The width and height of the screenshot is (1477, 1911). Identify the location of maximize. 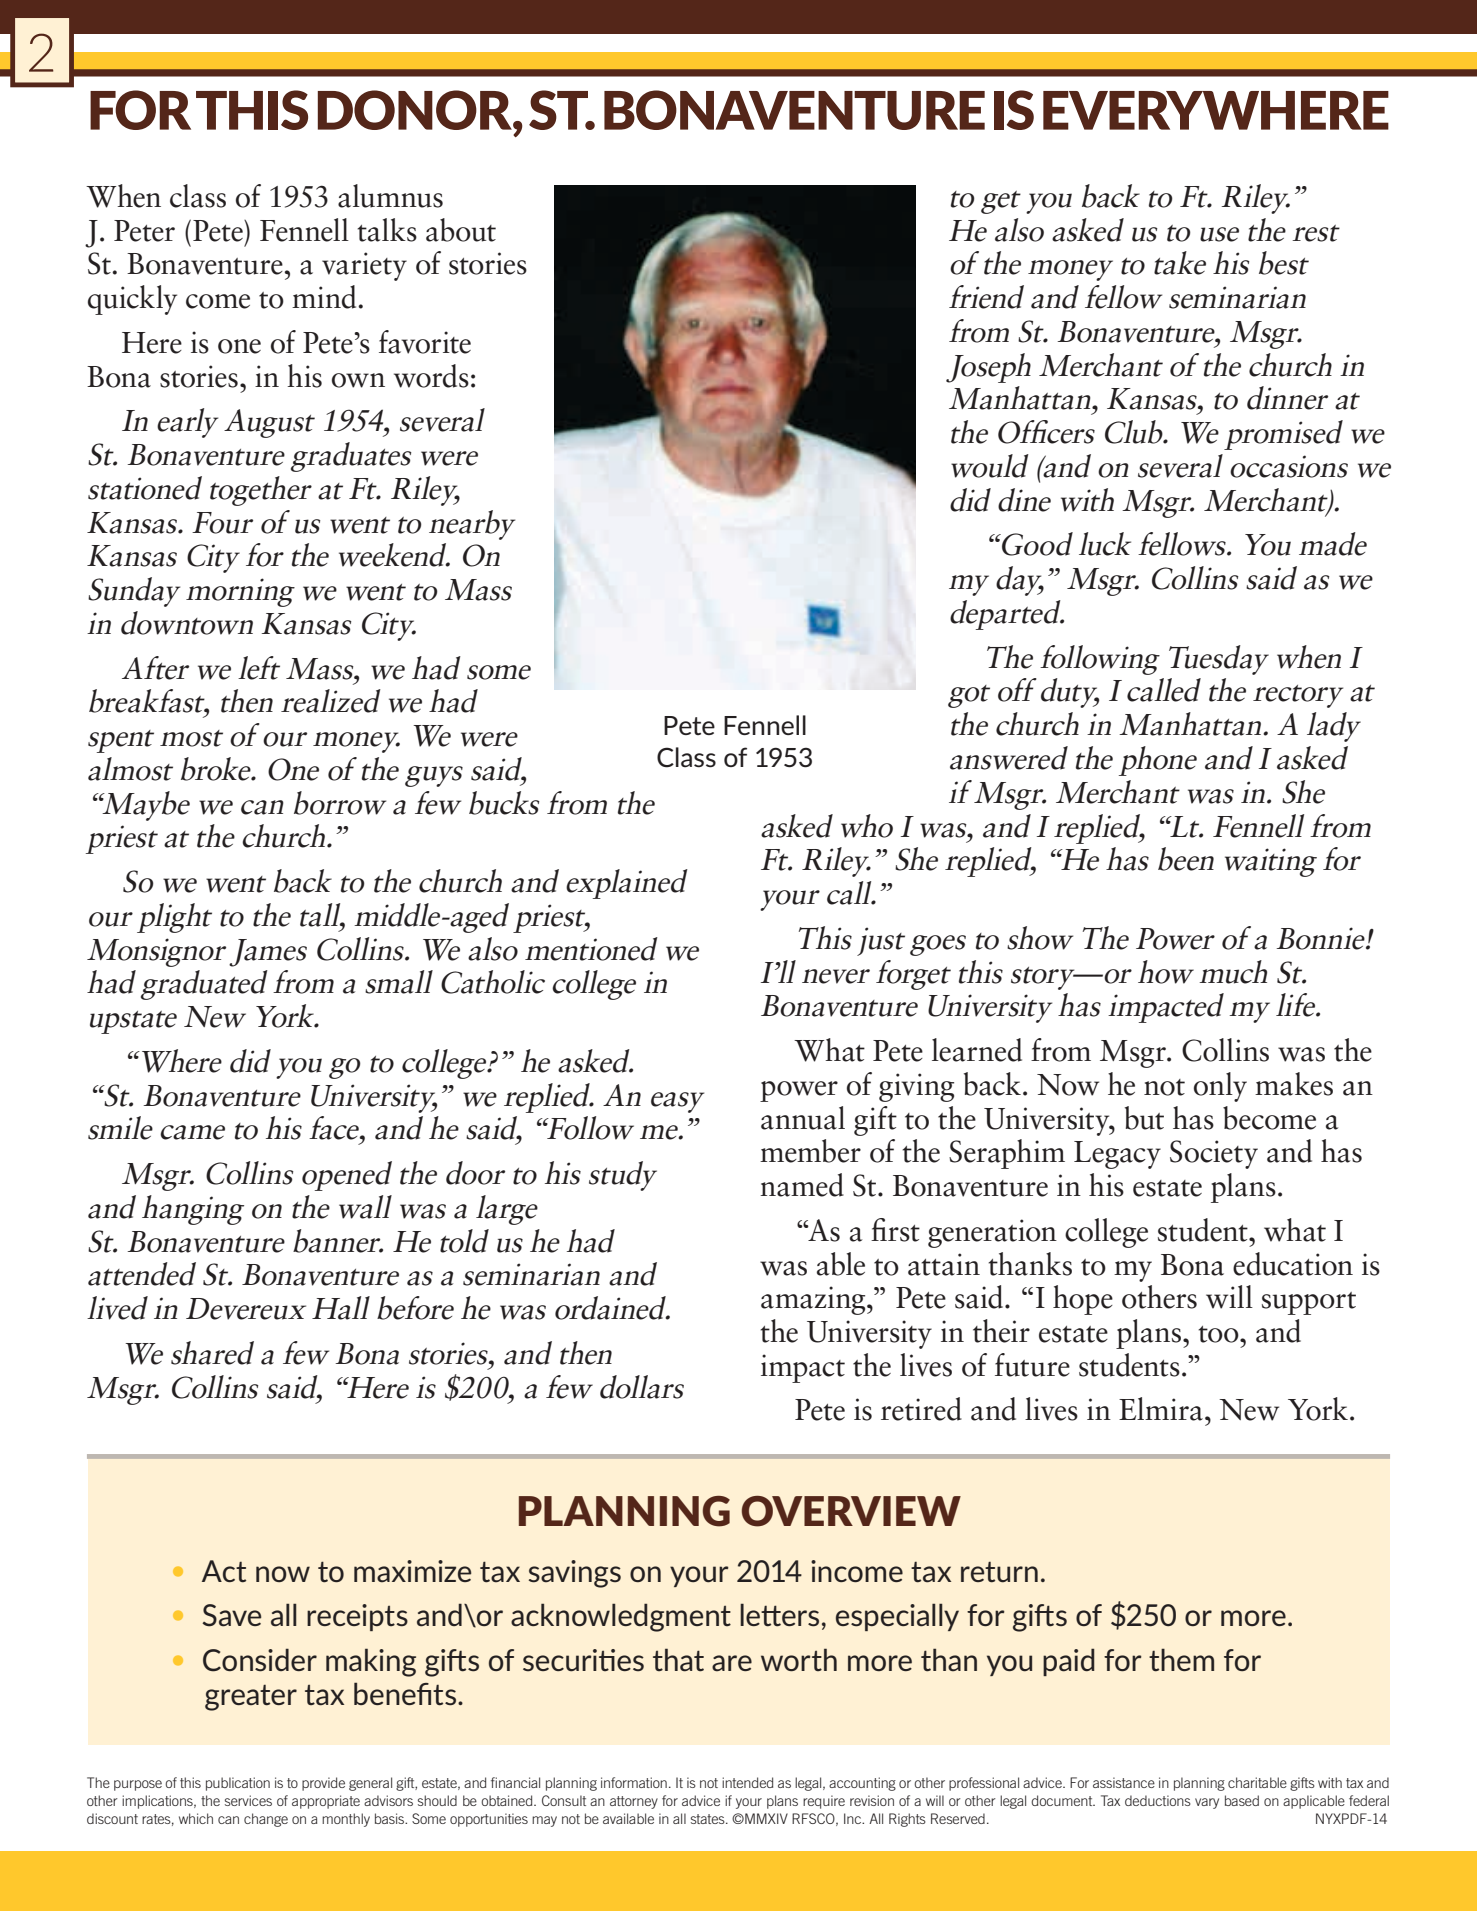
(412, 1571).
